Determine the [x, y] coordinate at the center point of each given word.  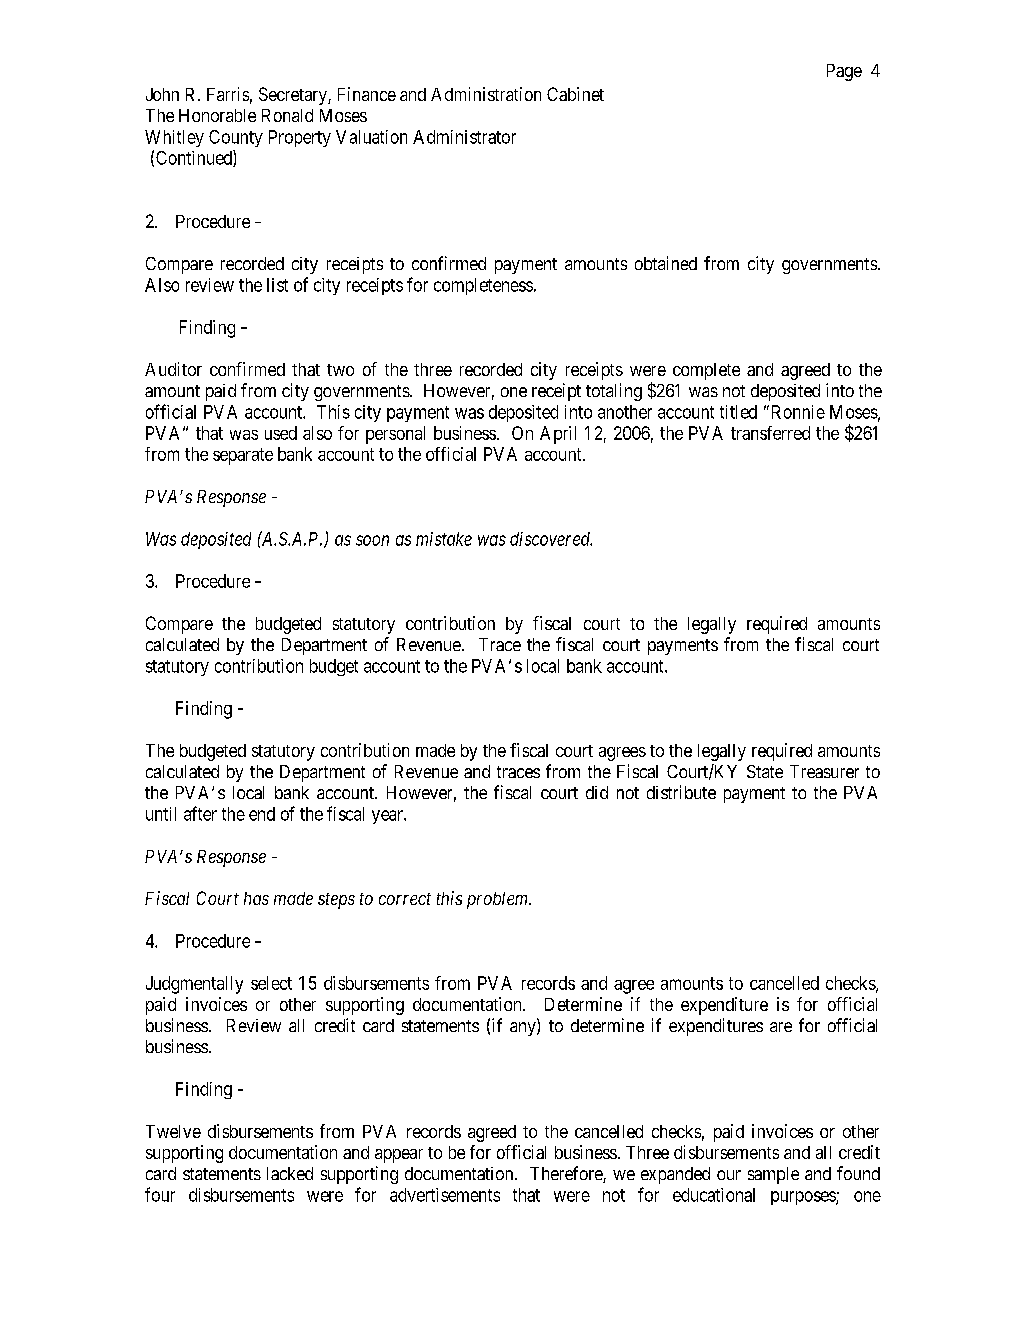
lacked [290, 1173]
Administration [486, 94]
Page [844, 72]
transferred [770, 433]
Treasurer [824, 771]
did [597, 792]
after [200, 813]
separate [243, 456]
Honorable [217, 115]
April [558, 435]
